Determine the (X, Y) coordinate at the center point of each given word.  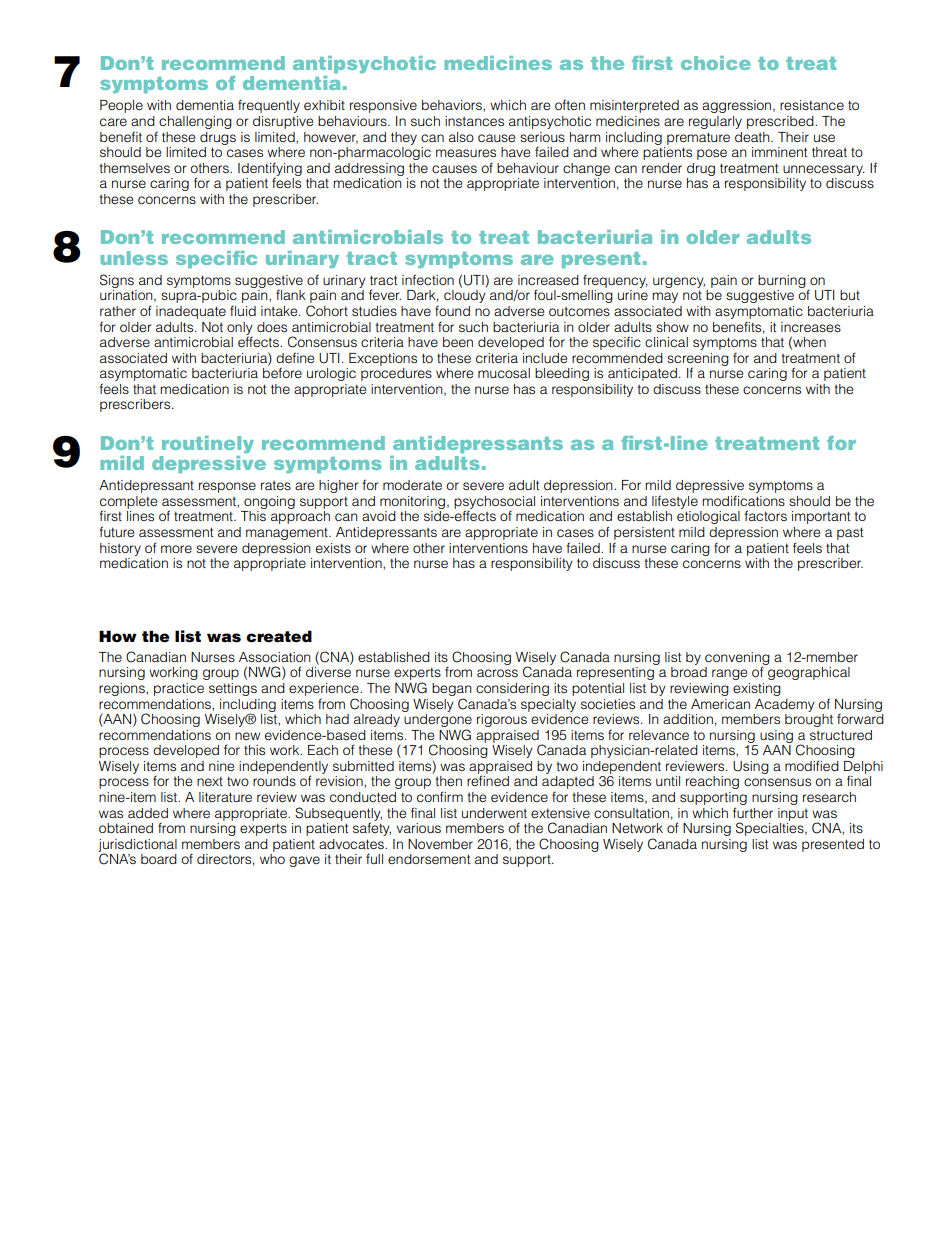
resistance (812, 105)
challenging (195, 122)
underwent (494, 813)
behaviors (453, 106)
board (159, 859)
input (793, 814)
